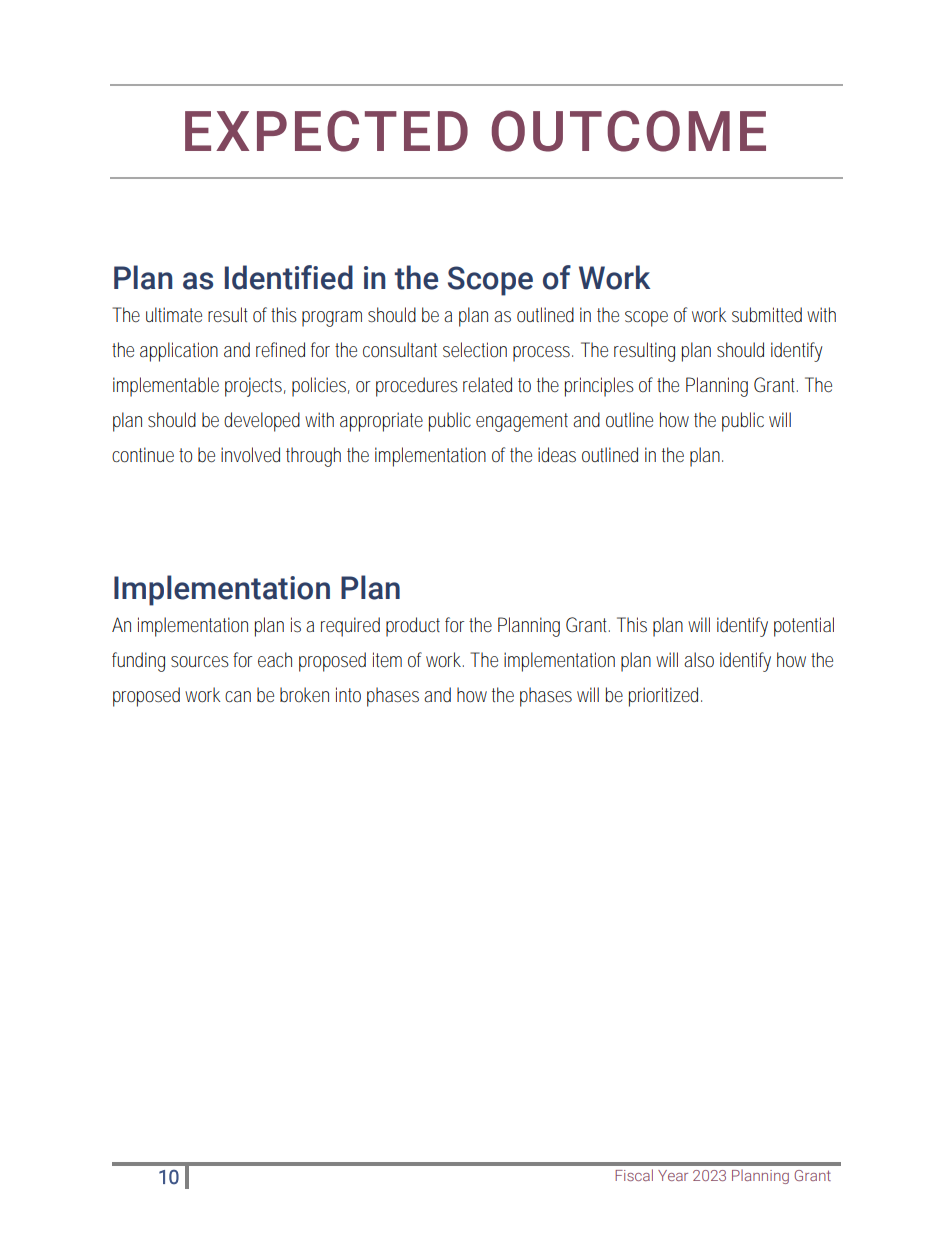 The image size is (952, 1233). I want to click on ideas, so click(557, 455).
